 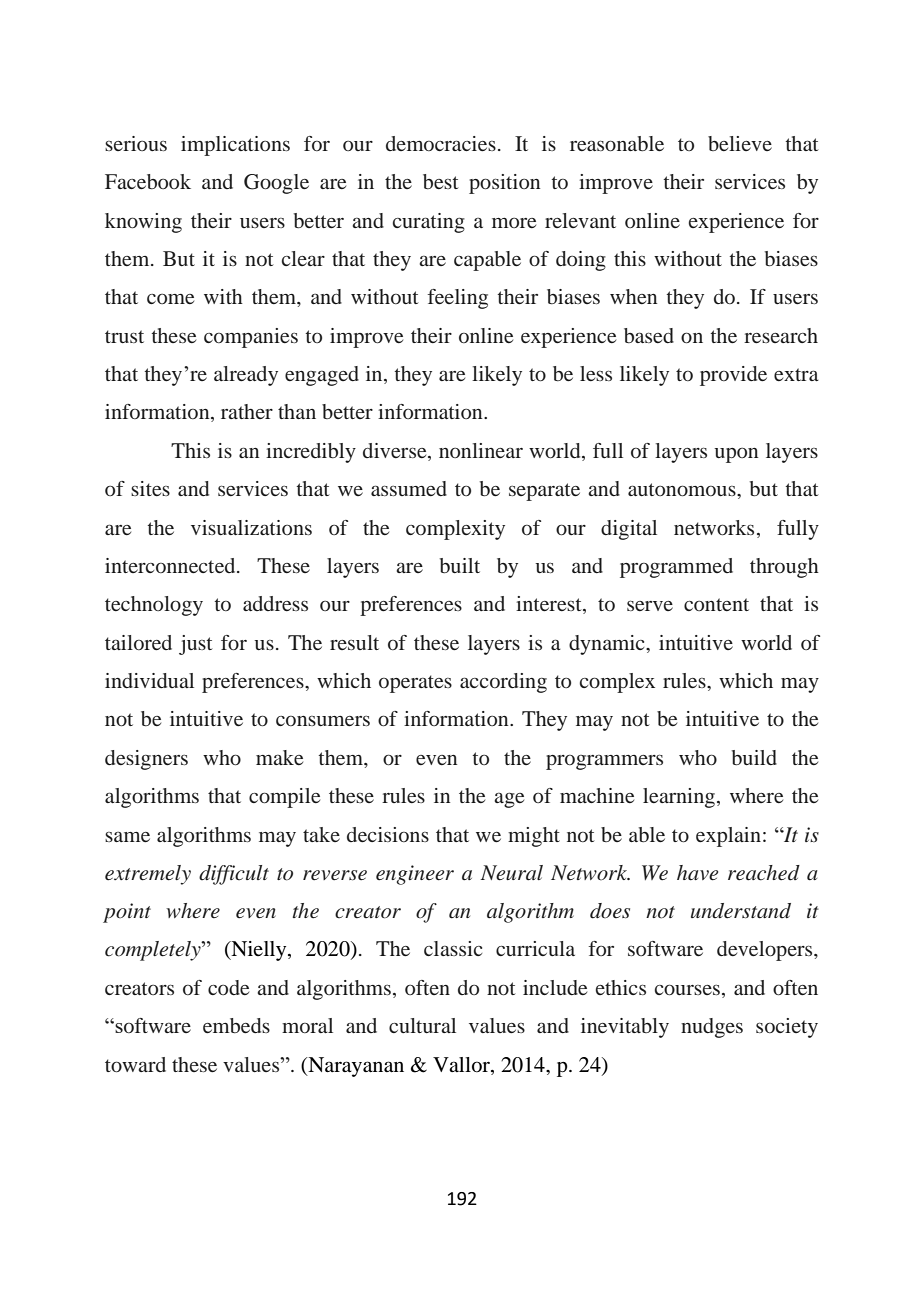 What do you see at coordinates (460, 565) in the screenshot?
I see `built` at bounding box center [460, 565].
